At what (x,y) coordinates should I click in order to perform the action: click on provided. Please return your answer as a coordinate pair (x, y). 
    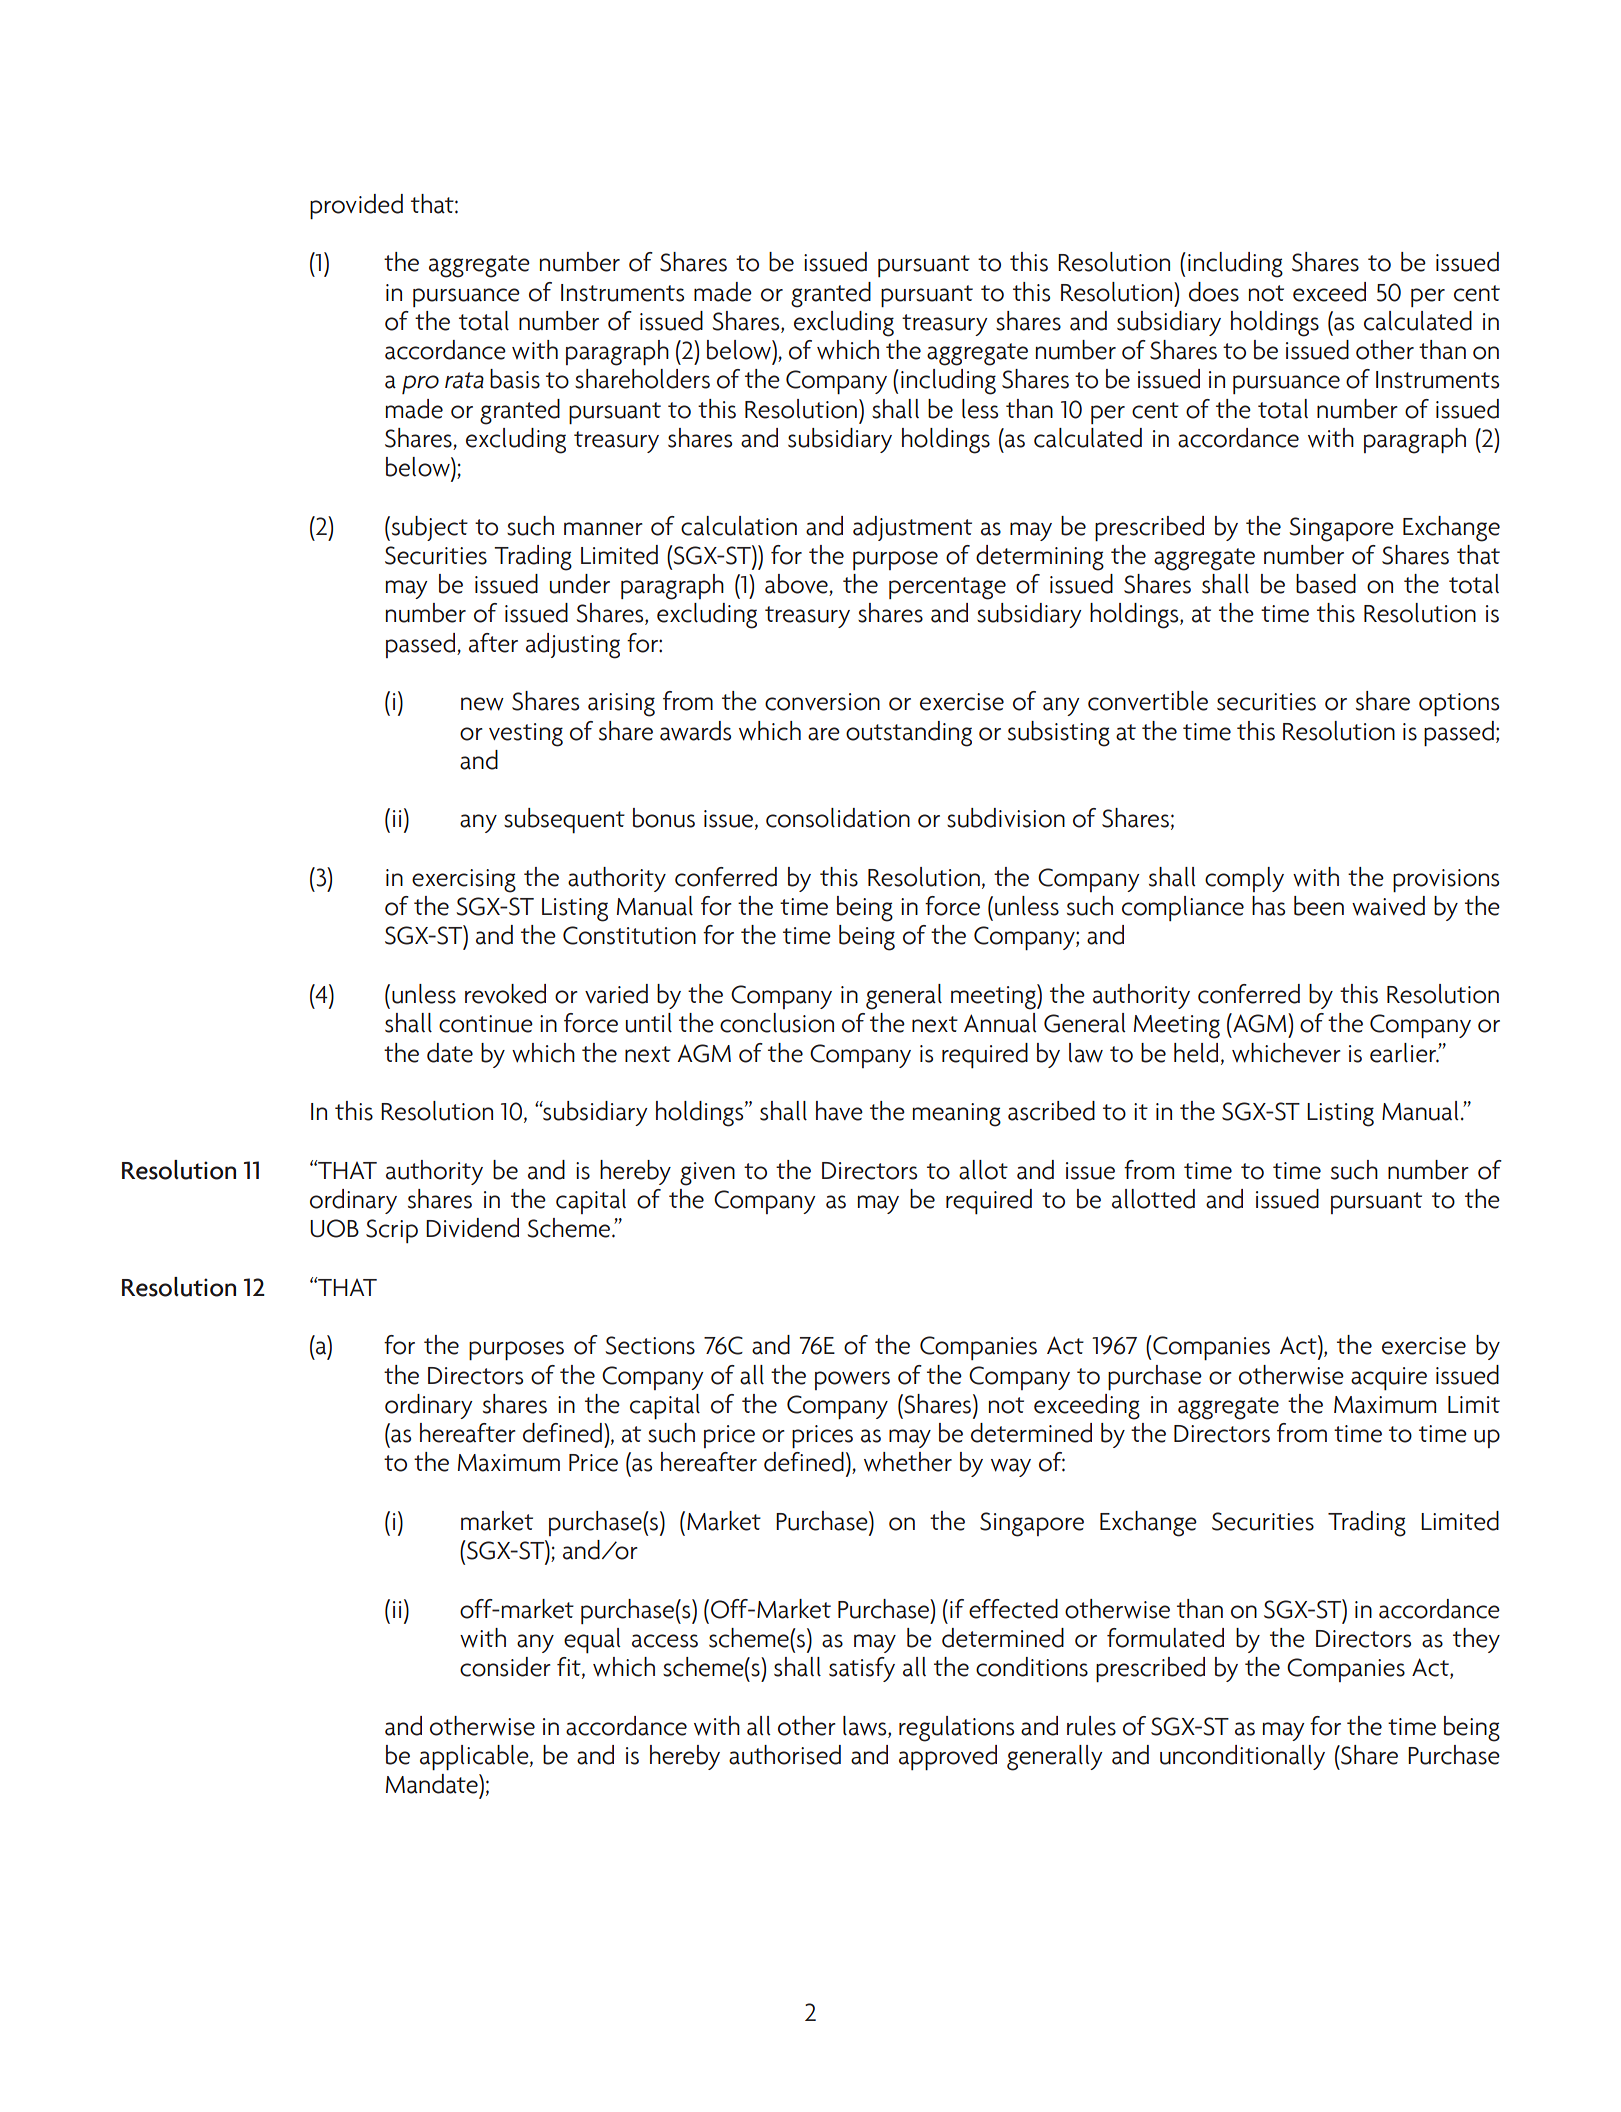
    Looking at the image, I should click on (356, 206).
